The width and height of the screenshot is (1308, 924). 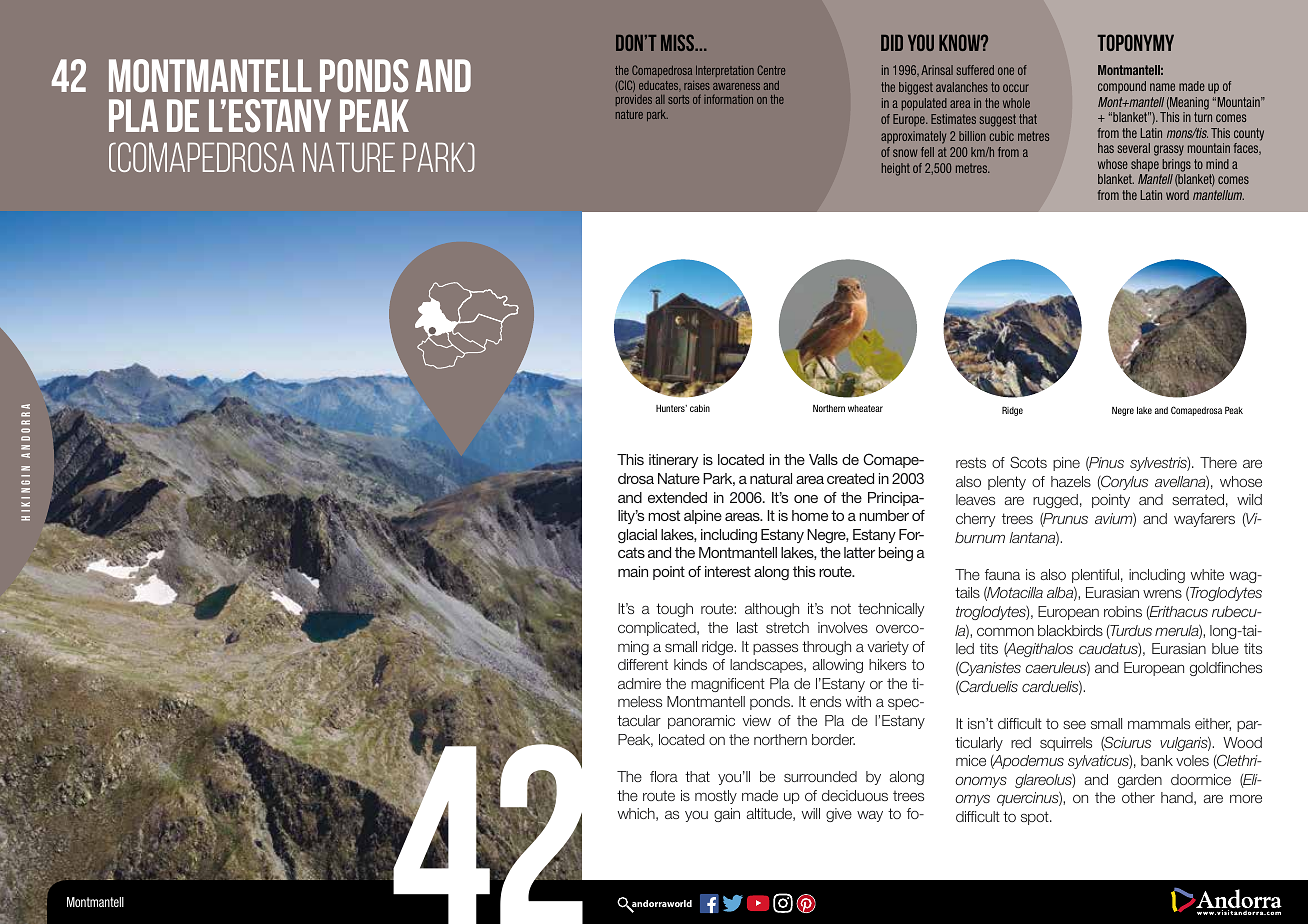 What do you see at coordinates (975, 70) in the screenshot?
I see `suffered` at bounding box center [975, 70].
